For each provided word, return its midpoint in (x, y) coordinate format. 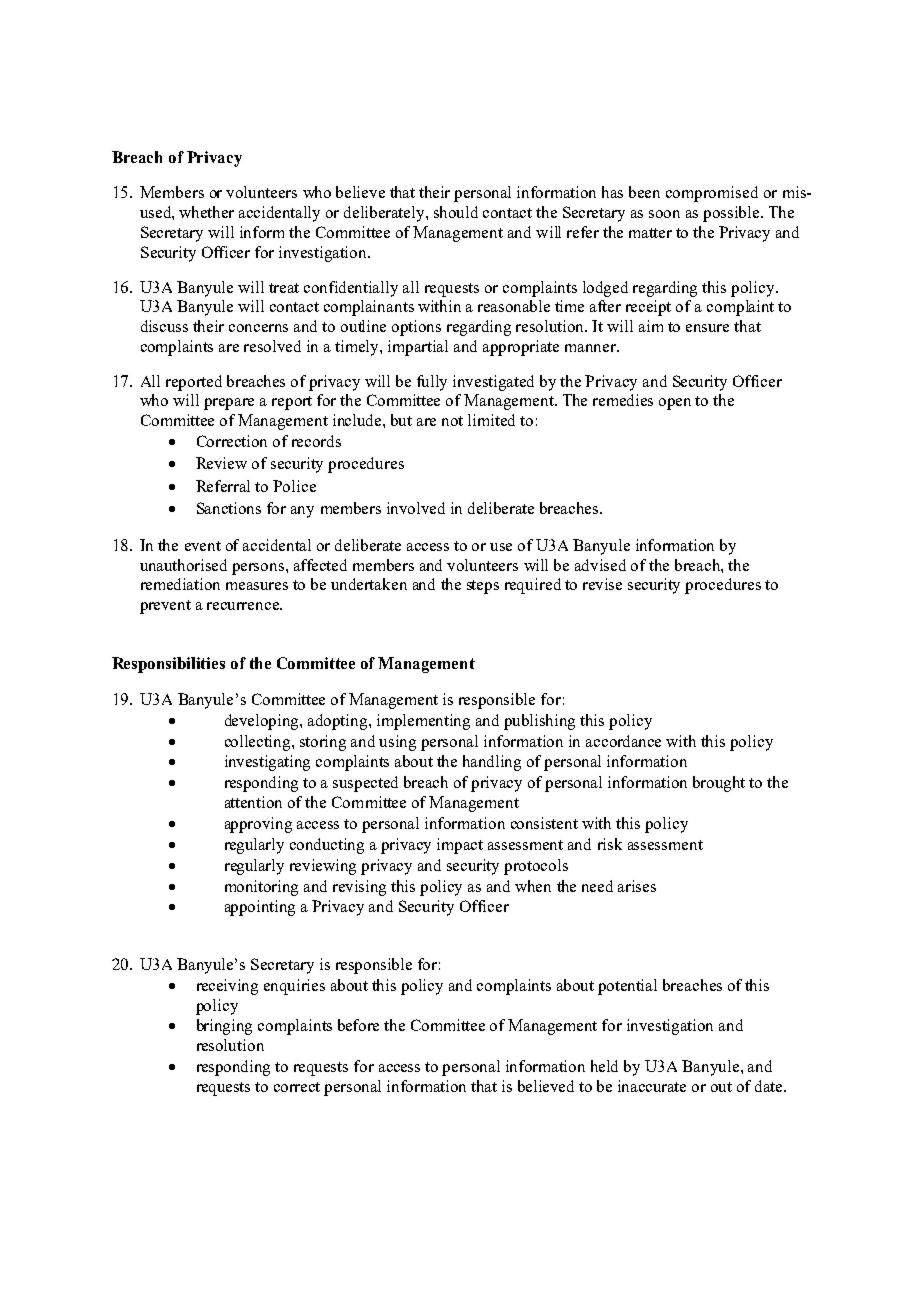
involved (416, 508)
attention (253, 802)
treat (284, 288)
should (456, 212)
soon (664, 214)
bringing (224, 1027)
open (675, 404)
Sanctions (229, 508)
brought (719, 784)
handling (492, 763)
